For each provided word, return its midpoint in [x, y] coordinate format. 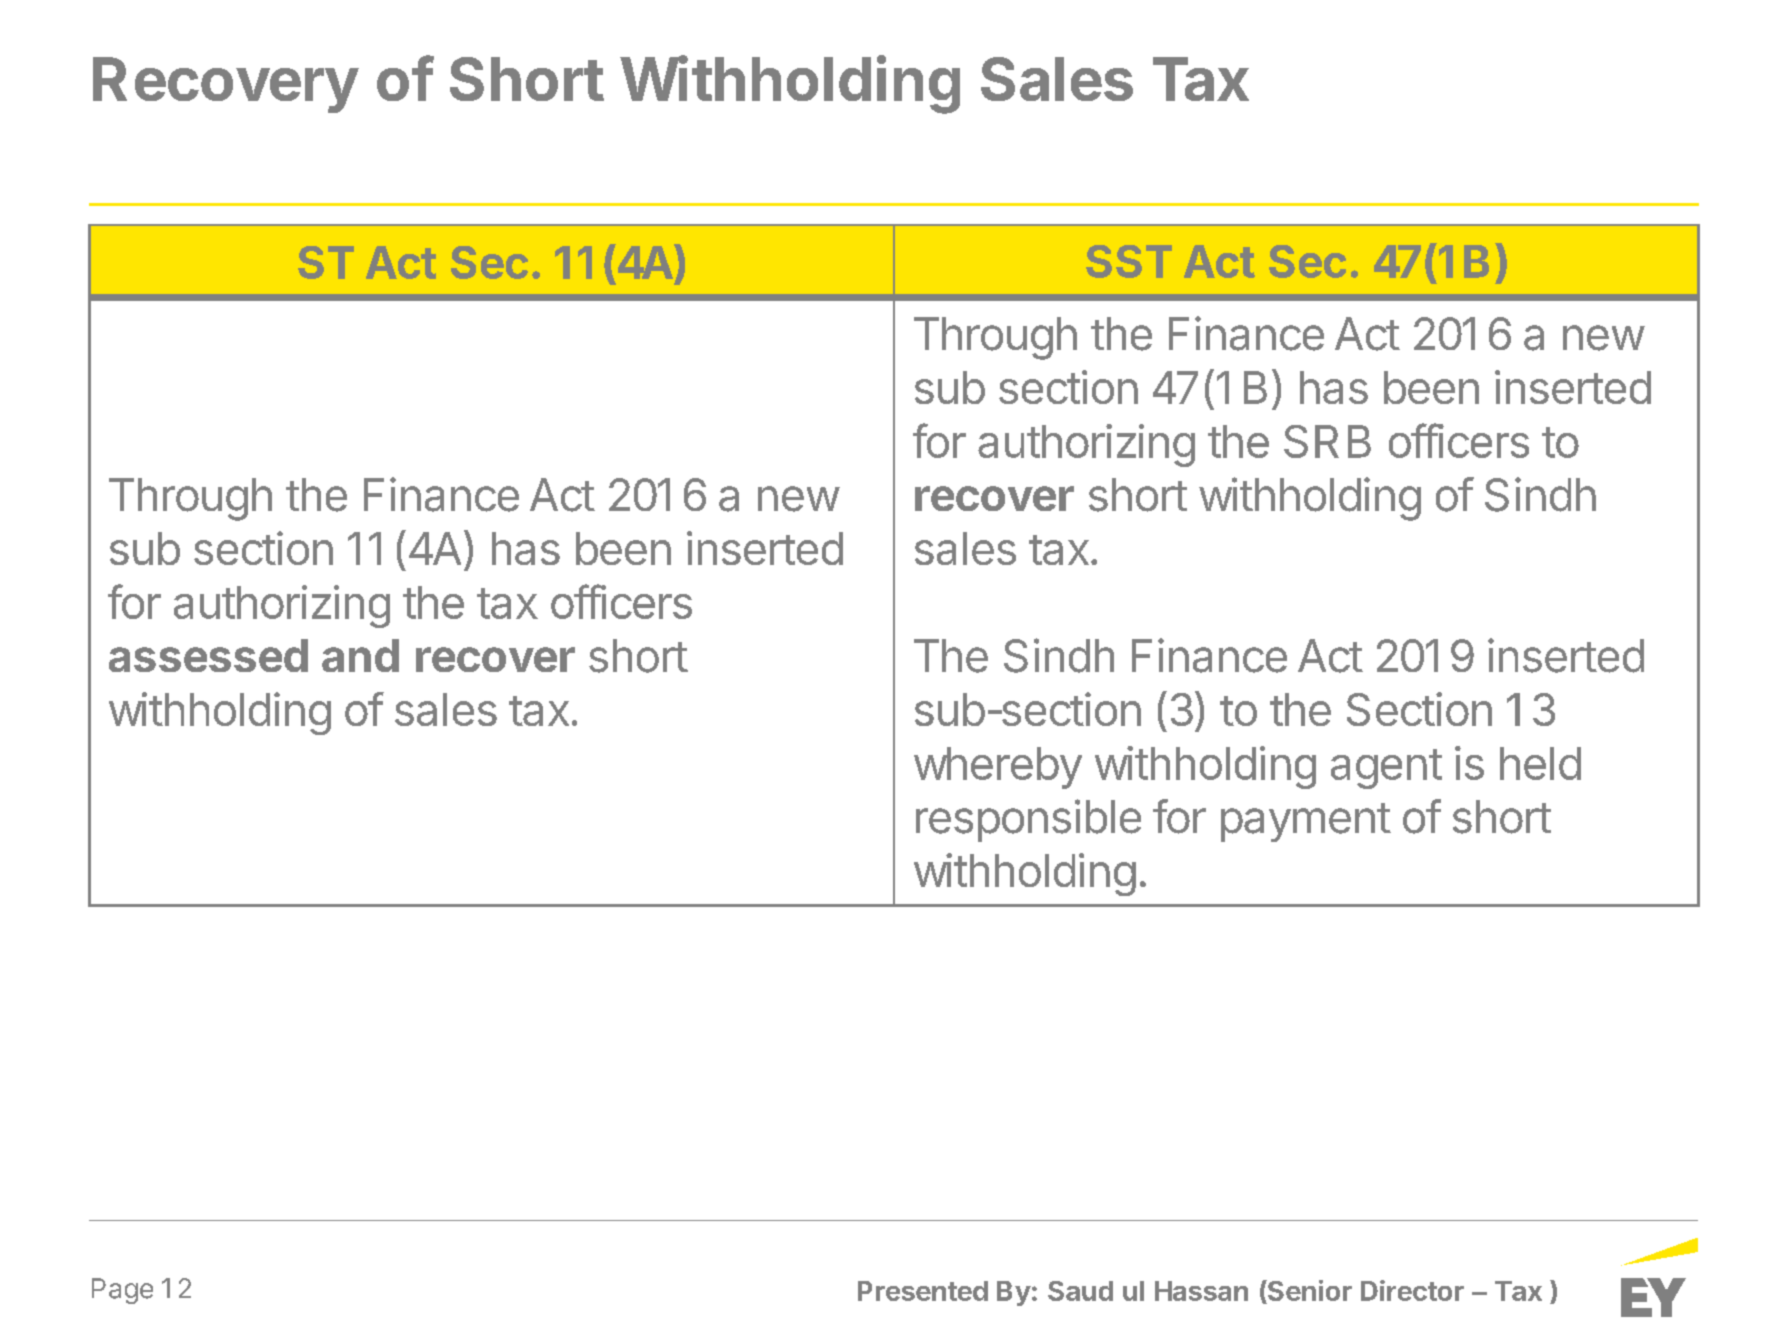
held [1540, 763]
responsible [1028, 820]
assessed [208, 655]
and [360, 655]
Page [122, 1291]
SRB [1327, 441]
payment [1306, 822]
